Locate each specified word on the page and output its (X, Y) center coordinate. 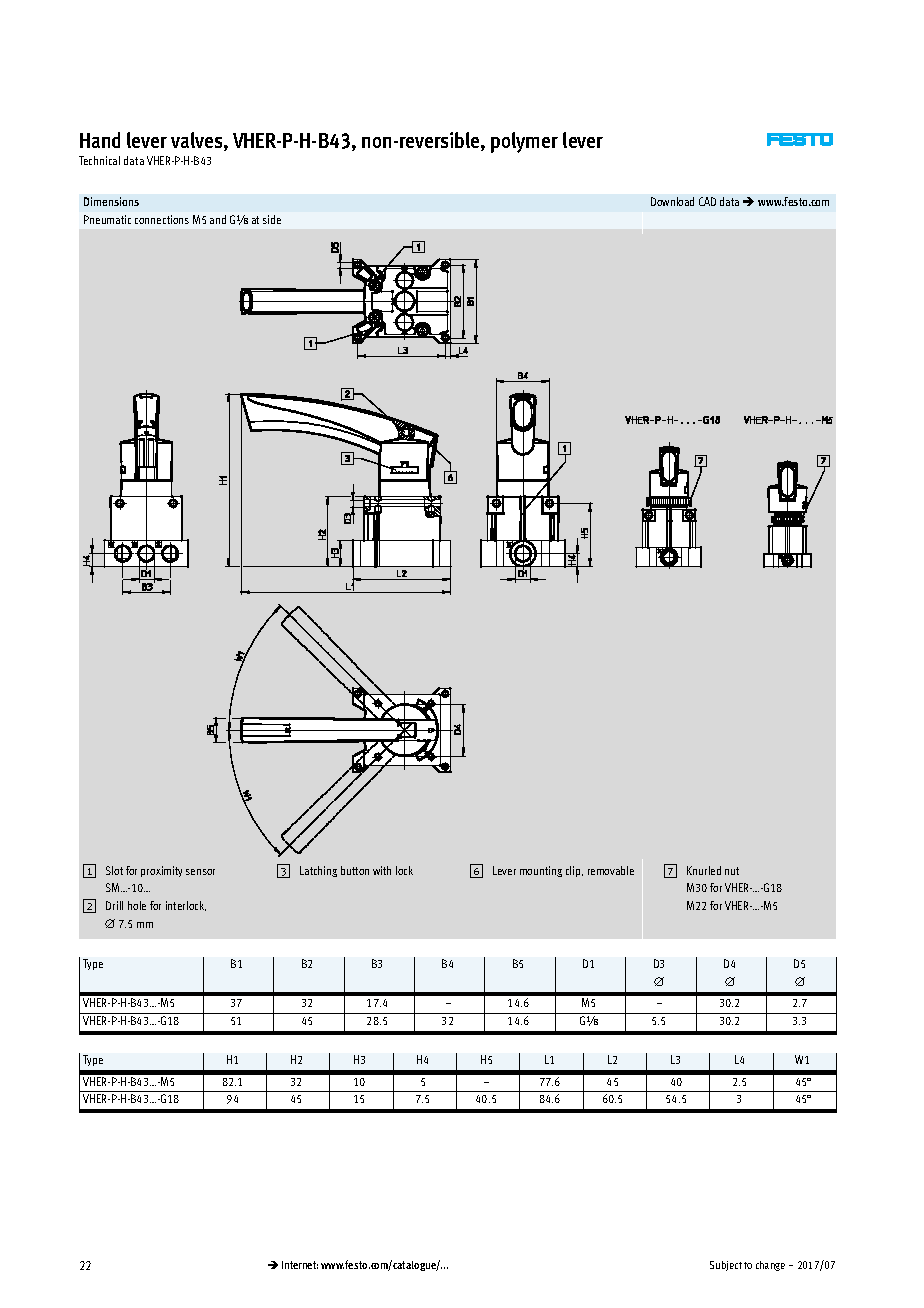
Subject (726, 1266)
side (272, 219)
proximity (161, 871)
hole (137, 905)
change (770, 1266)
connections (162, 219)
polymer (524, 142)
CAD (707, 201)
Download (672, 201)
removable (611, 870)
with (382, 870)
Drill (114, 905)
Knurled (704, 870)
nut (732, 871)
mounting (541, 871)
